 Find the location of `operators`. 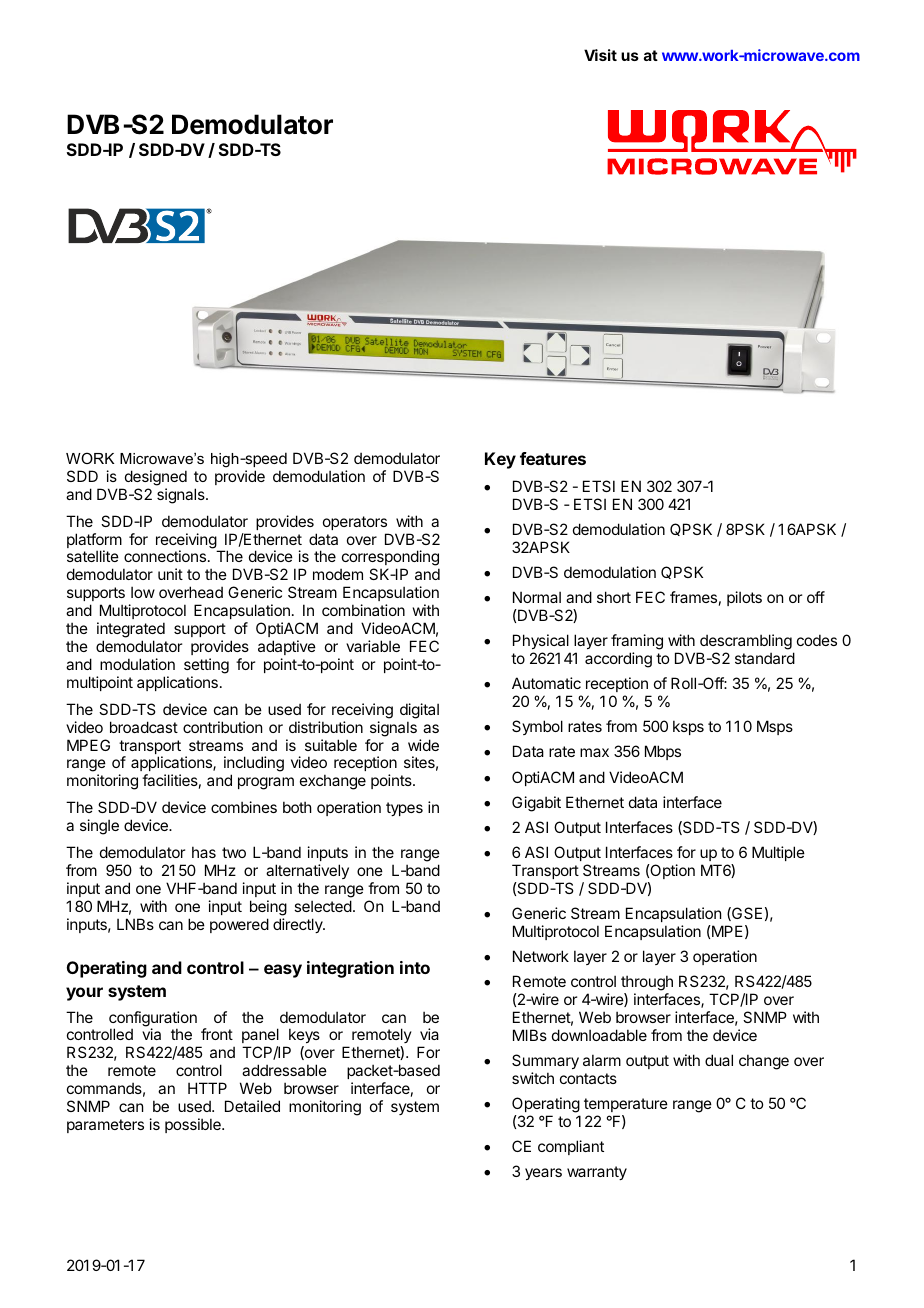

operators is located at coordinates (355, 523).
